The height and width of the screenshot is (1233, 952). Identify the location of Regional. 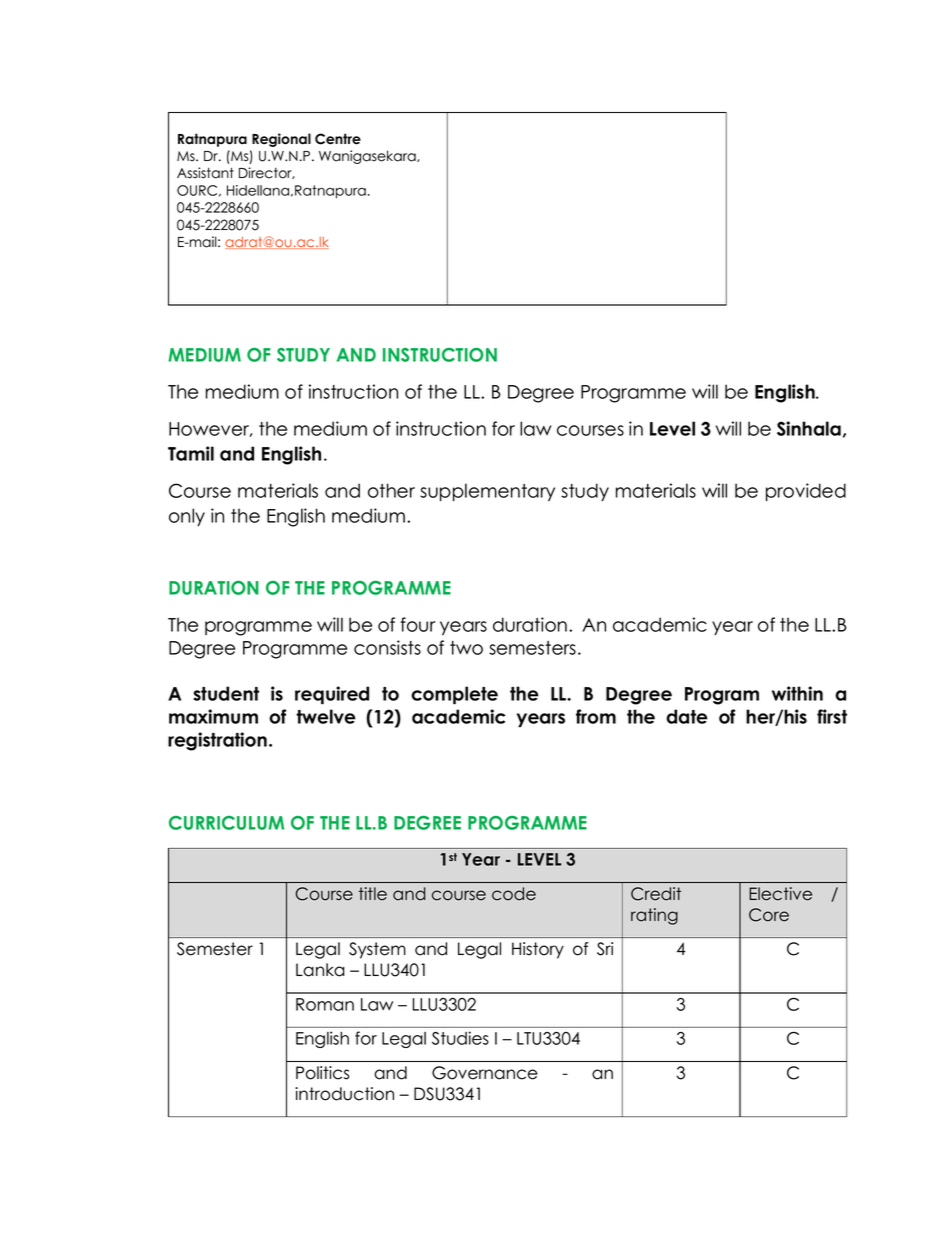
(281, 140).
